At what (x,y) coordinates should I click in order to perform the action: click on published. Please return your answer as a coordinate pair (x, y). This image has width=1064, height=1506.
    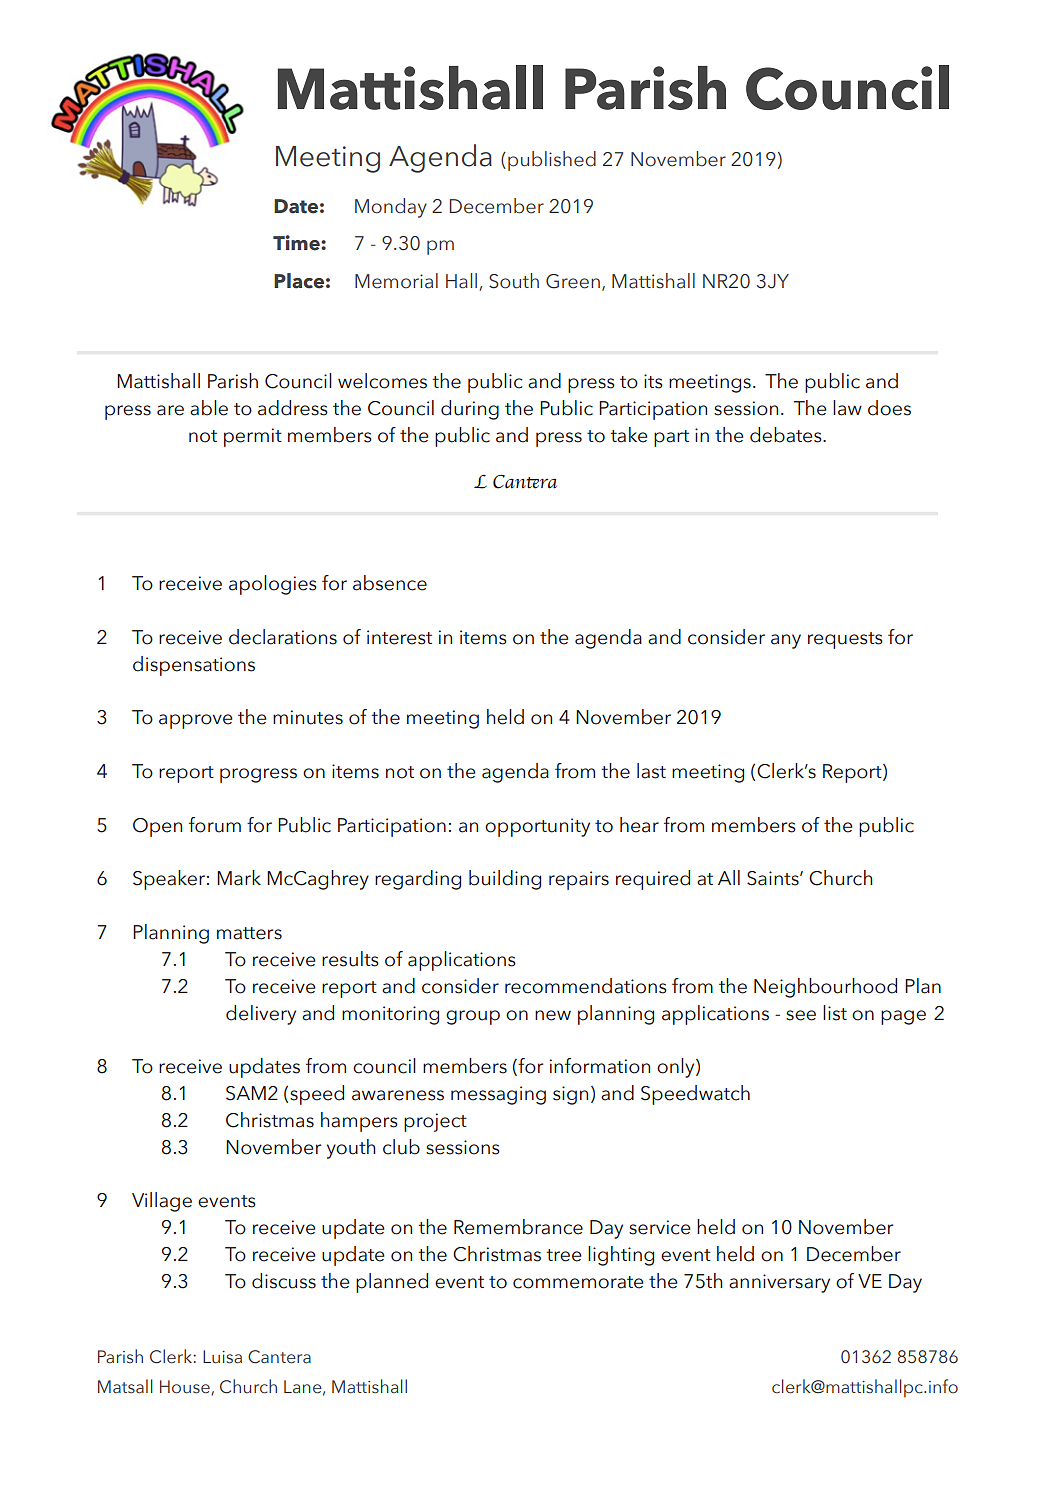
    Looking at the image, I should click on (552, 161).
